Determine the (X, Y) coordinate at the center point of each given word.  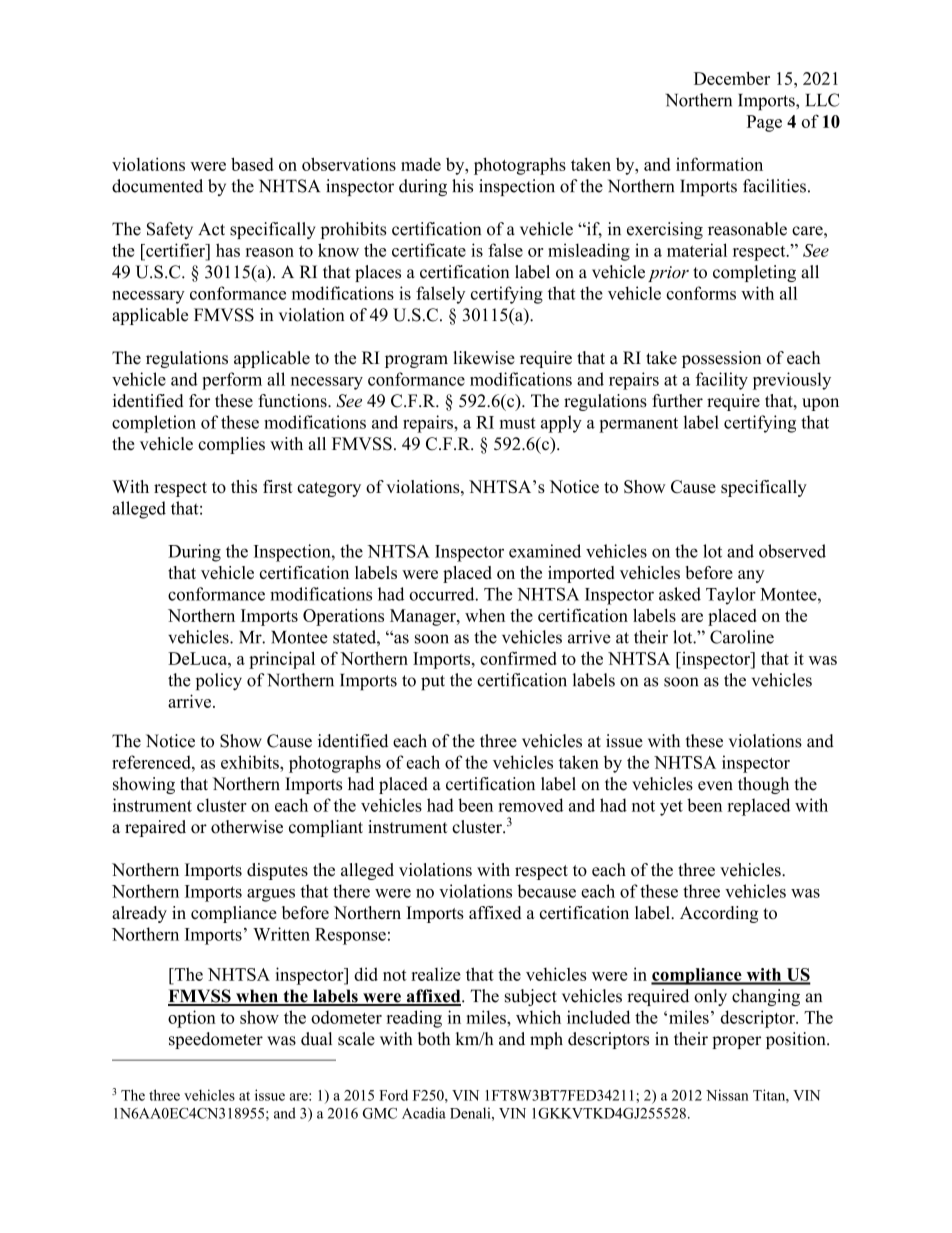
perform (232, 381)
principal (282, 660)
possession (721, 359)
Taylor (731, 596)
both (434, 1039)
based (252, 164)
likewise (484, 358)
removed (530, 805)
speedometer (216, 1040)
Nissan (727, 1095)
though (763, 785)
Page (764, 123)
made (421, 164)
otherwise (247, 827)
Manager (424, 617)
